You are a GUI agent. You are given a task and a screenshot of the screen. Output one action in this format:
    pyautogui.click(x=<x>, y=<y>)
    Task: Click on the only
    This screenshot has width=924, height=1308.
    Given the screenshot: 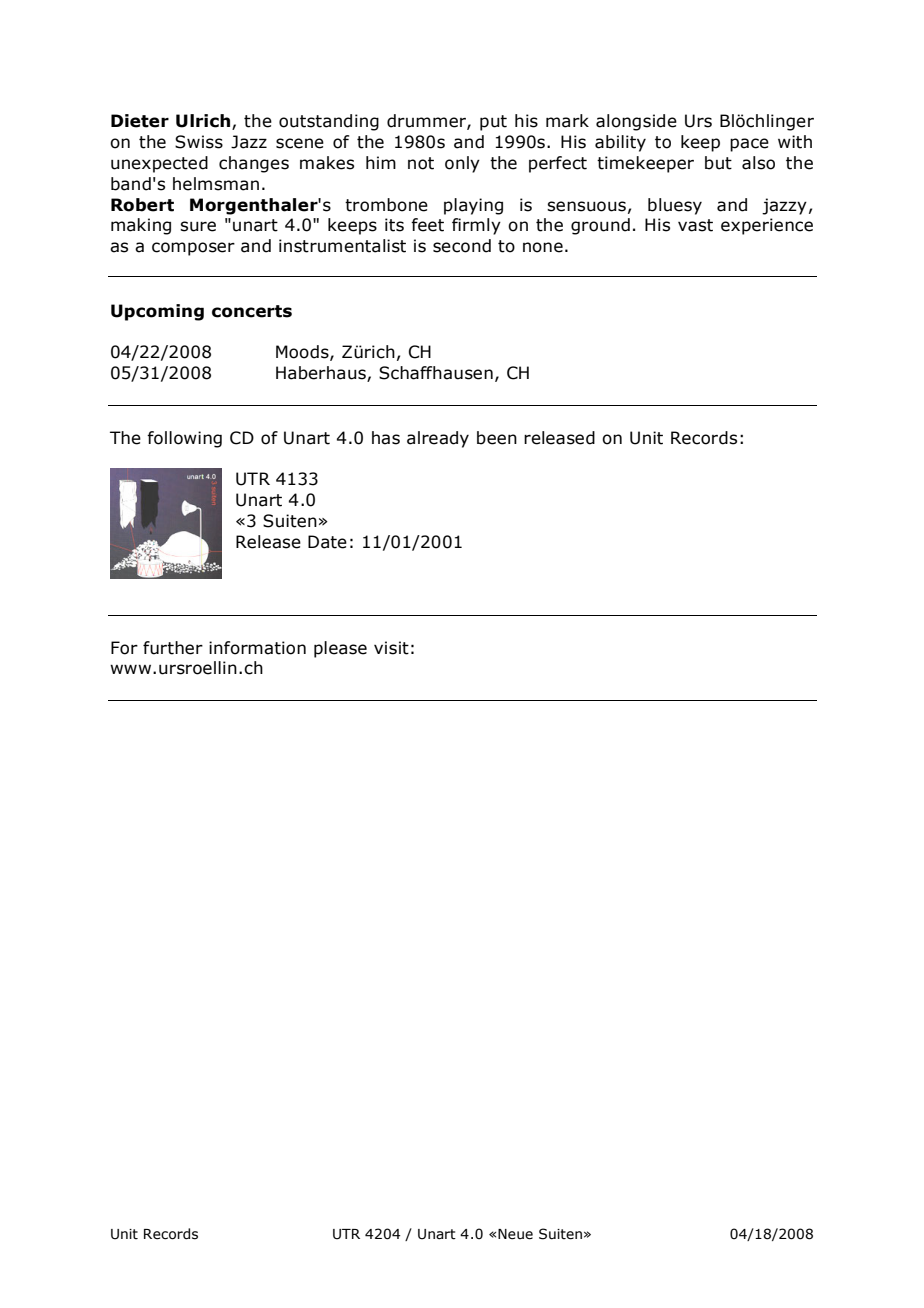 What is the action you would take?
    pyautogui.click(x=462, y=164)
